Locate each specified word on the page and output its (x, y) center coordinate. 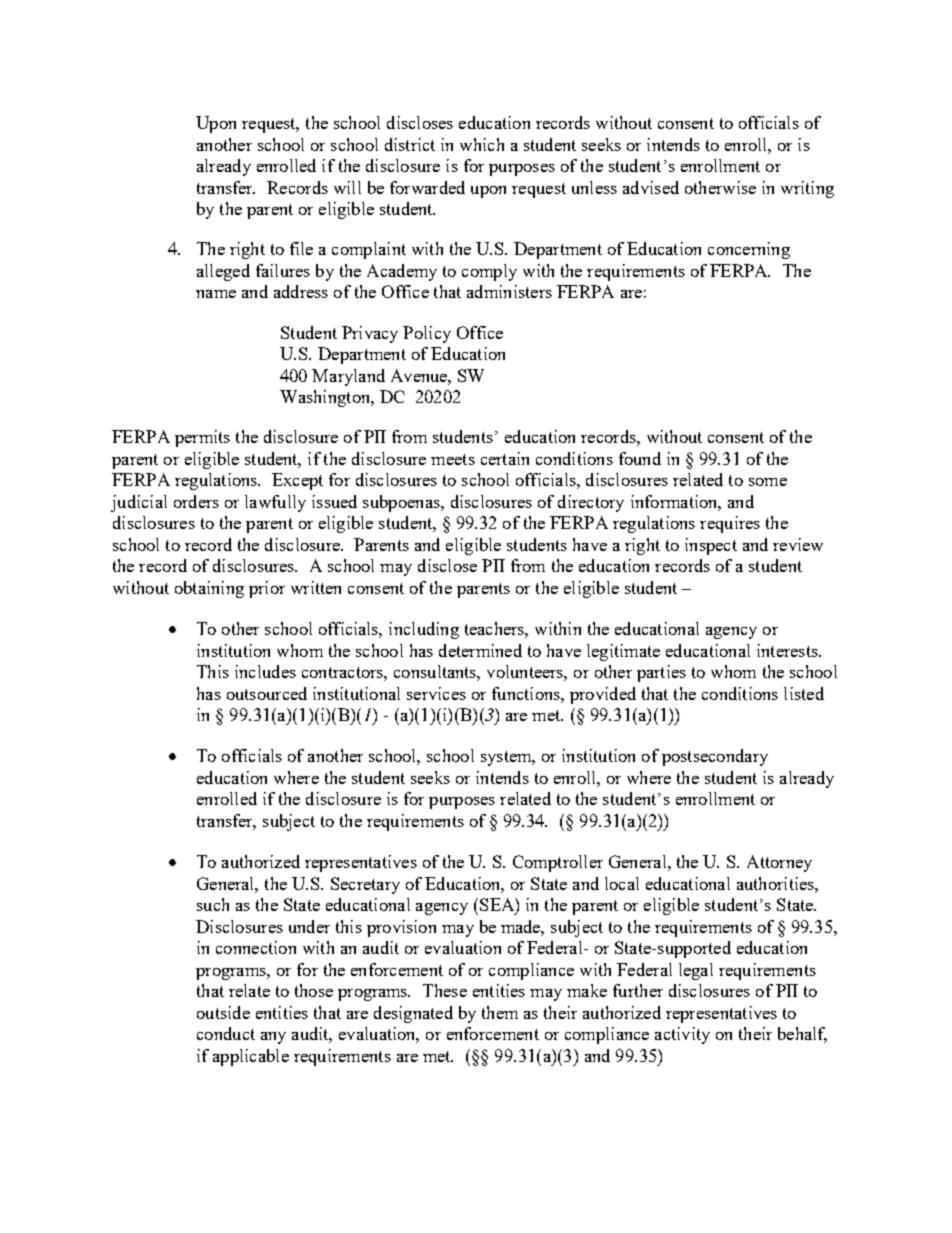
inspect (711, 546)
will (347, 187)
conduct (226, 1033)
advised (651, 187)
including (424, 630)
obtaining (209, 589)
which (482, 144)
